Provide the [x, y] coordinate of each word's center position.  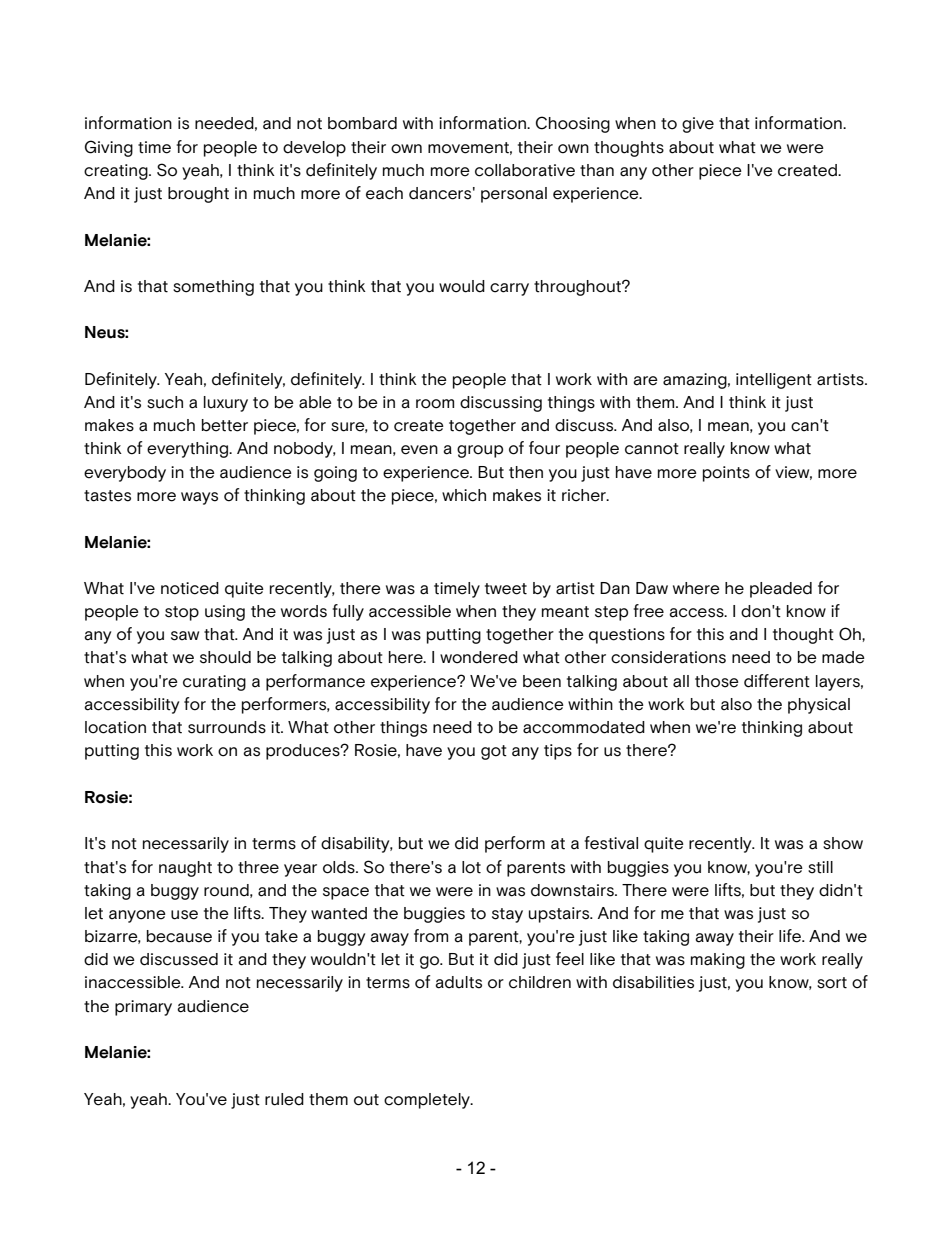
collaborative [525, 170]
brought [198, 195]
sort [832, 983]
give [698, 125]
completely [428, 1101]
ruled [284, 1099]
